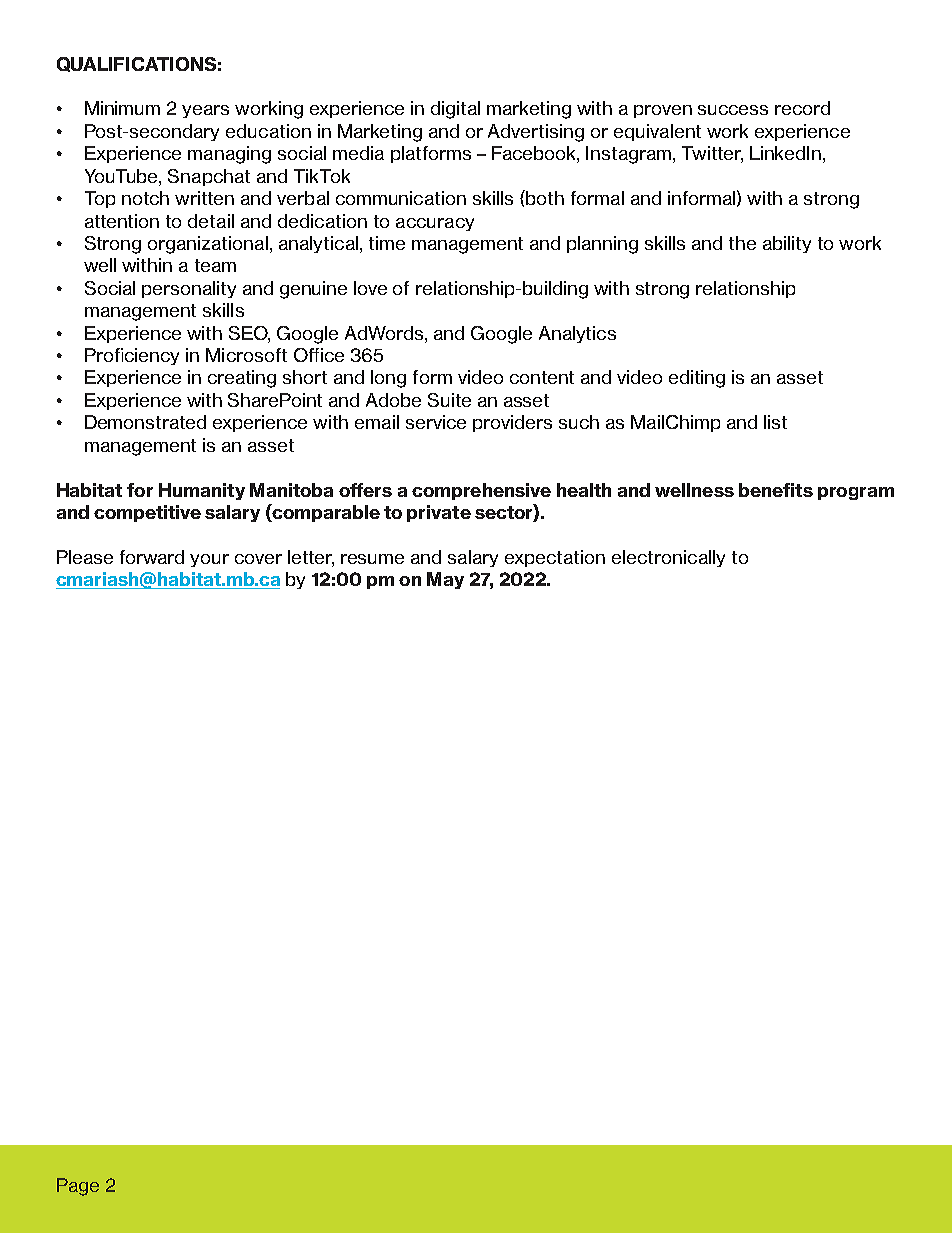  What do you see at coordinates (205, 111) in the screenshot?
I see `years` at bounding box center [205, 111].
